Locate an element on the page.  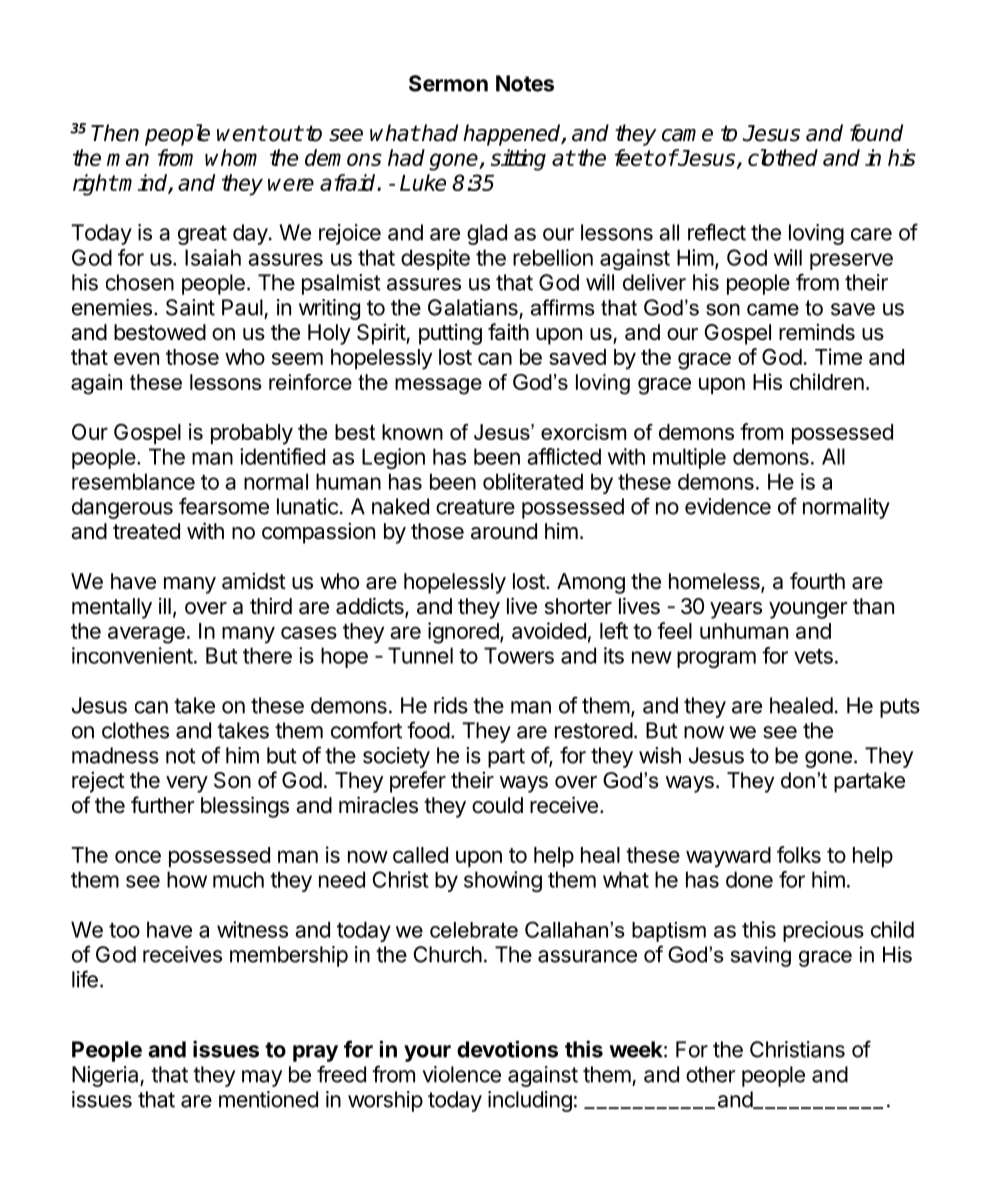
Notes is located at coordinates (525, 83).
